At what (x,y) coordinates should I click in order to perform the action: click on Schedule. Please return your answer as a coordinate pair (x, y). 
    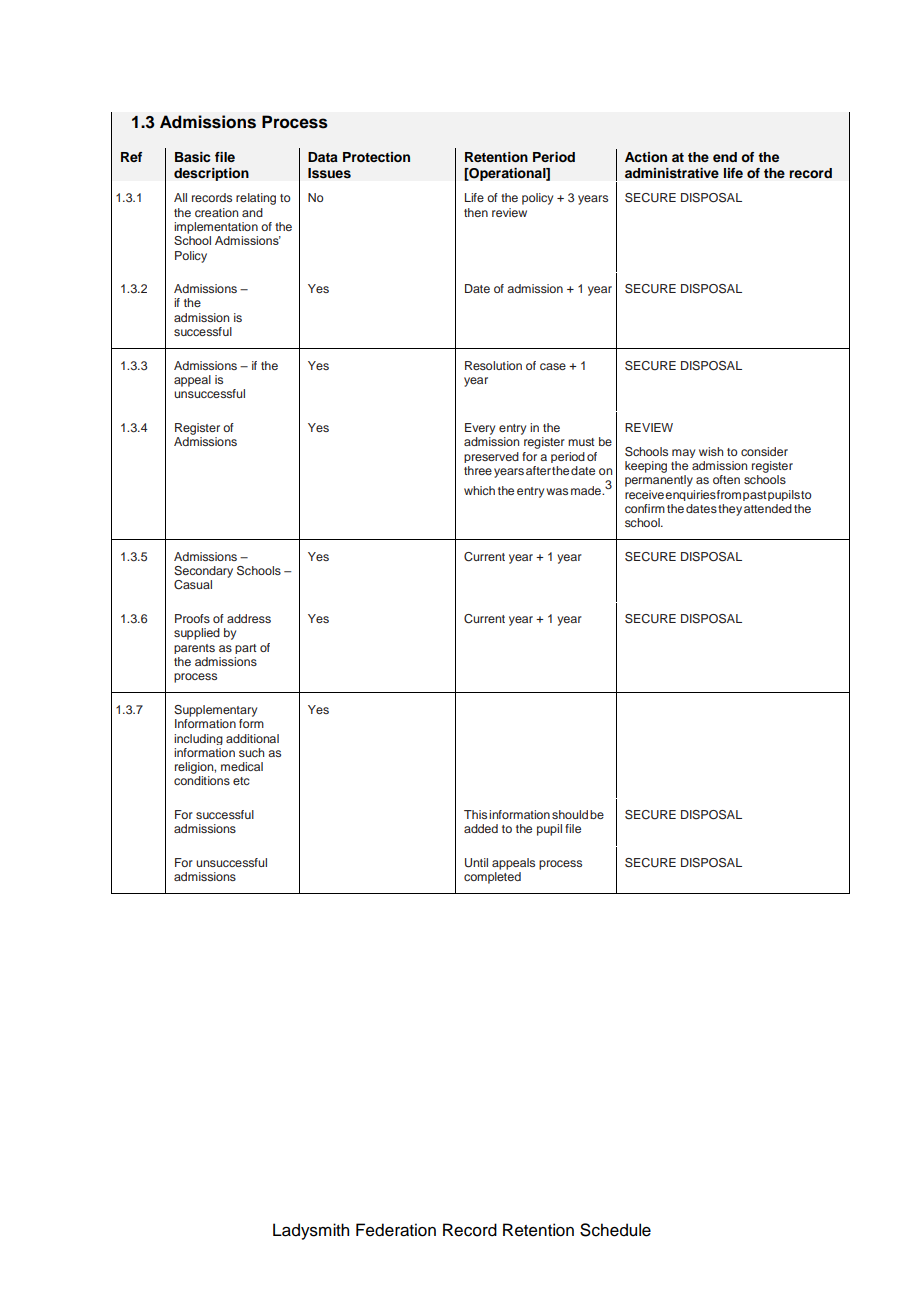
    Looking at the image, I should click on (615, 1230).
